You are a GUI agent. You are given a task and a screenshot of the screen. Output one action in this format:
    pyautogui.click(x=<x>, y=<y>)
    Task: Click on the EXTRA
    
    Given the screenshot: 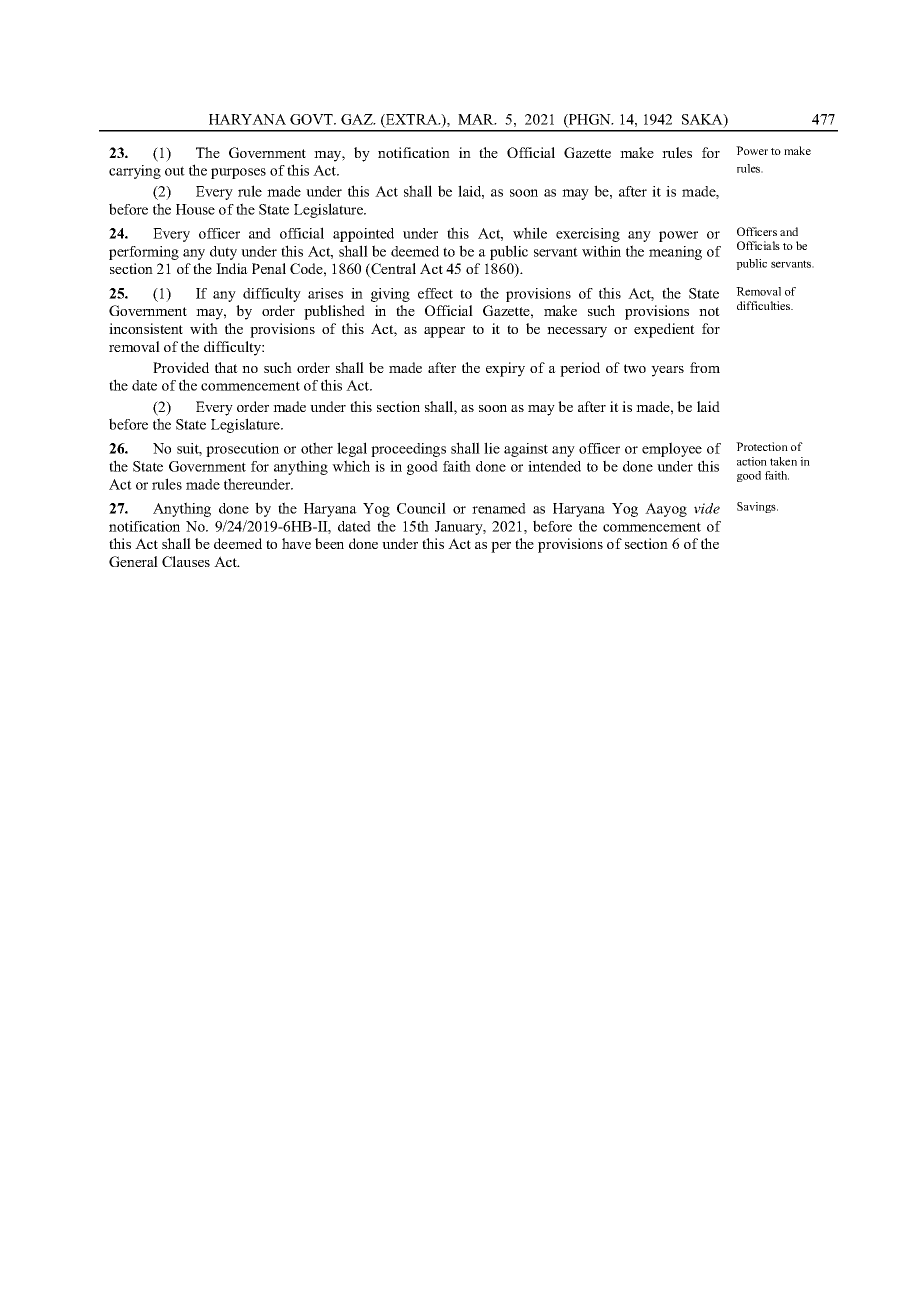 What is the action you would take?
    pyautogui.click(x=412, y=120)
